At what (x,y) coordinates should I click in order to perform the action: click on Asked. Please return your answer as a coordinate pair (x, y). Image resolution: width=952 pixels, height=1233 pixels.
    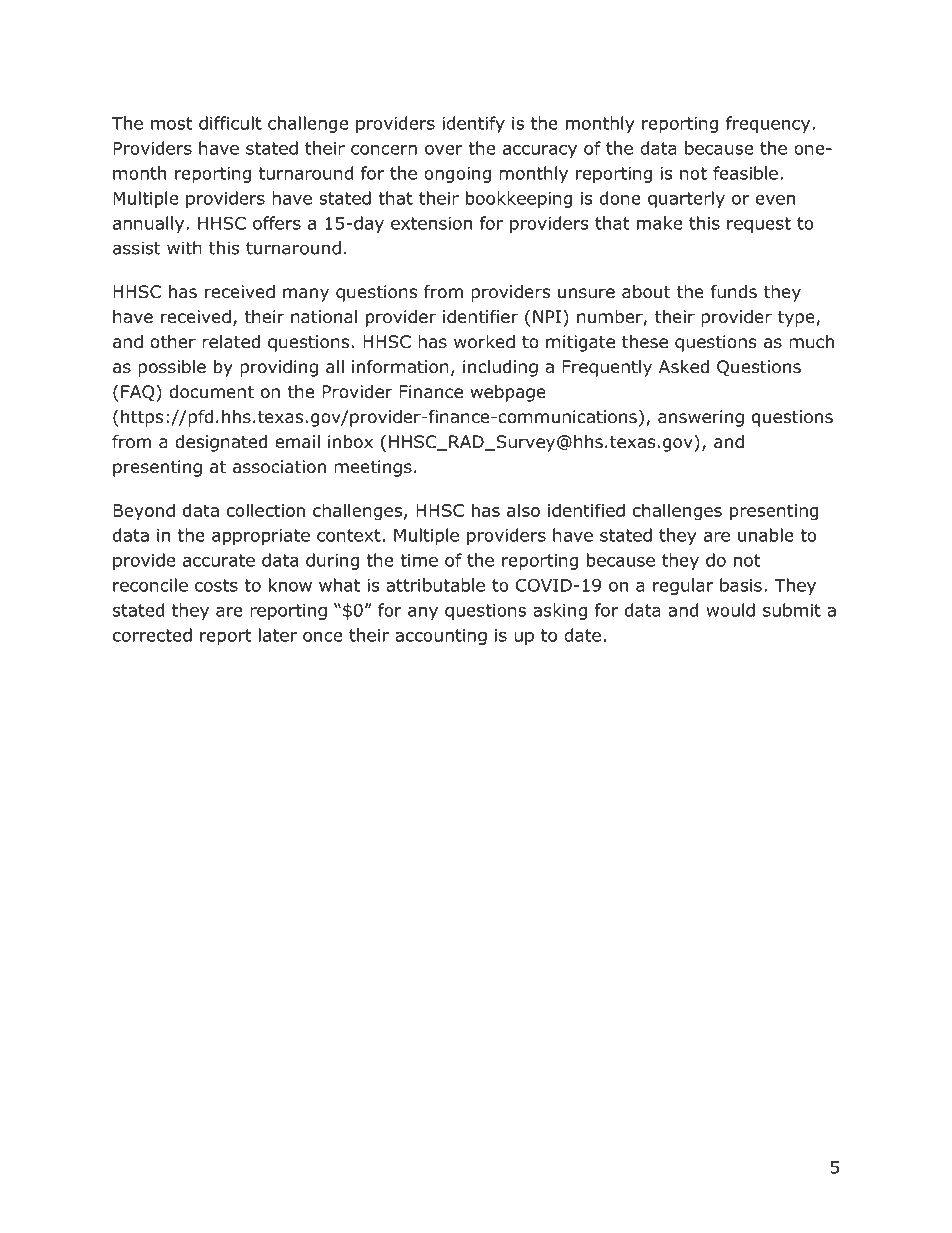
    Looking at the image, I should click on (684, 367).
